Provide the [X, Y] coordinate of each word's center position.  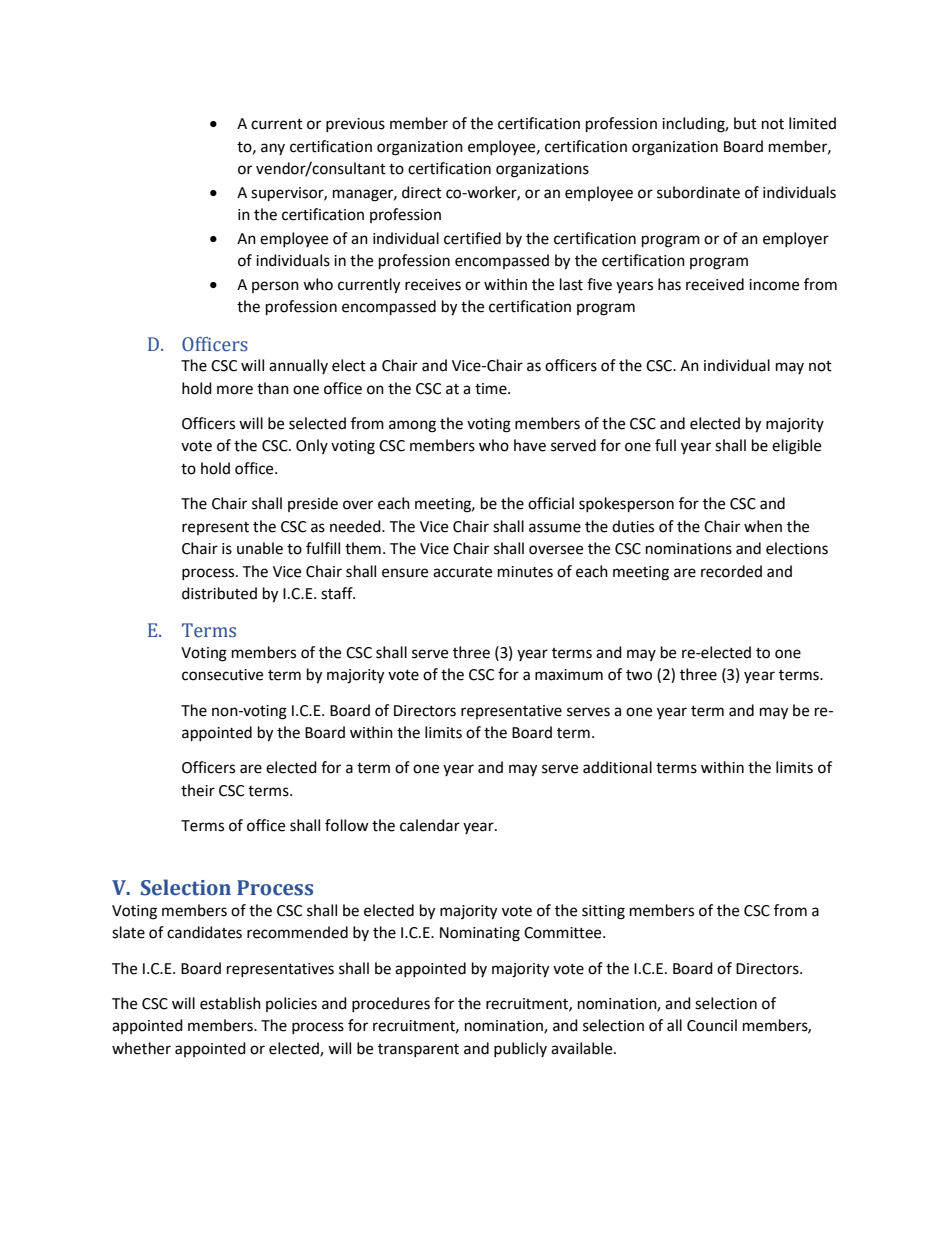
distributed [219, 593]
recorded [731, 571]
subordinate [698, 192]
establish [230, 1003]
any [273, 149]
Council [712, 1025]
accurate [462, 572]
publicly [520, 1049]
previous [355, 125]
